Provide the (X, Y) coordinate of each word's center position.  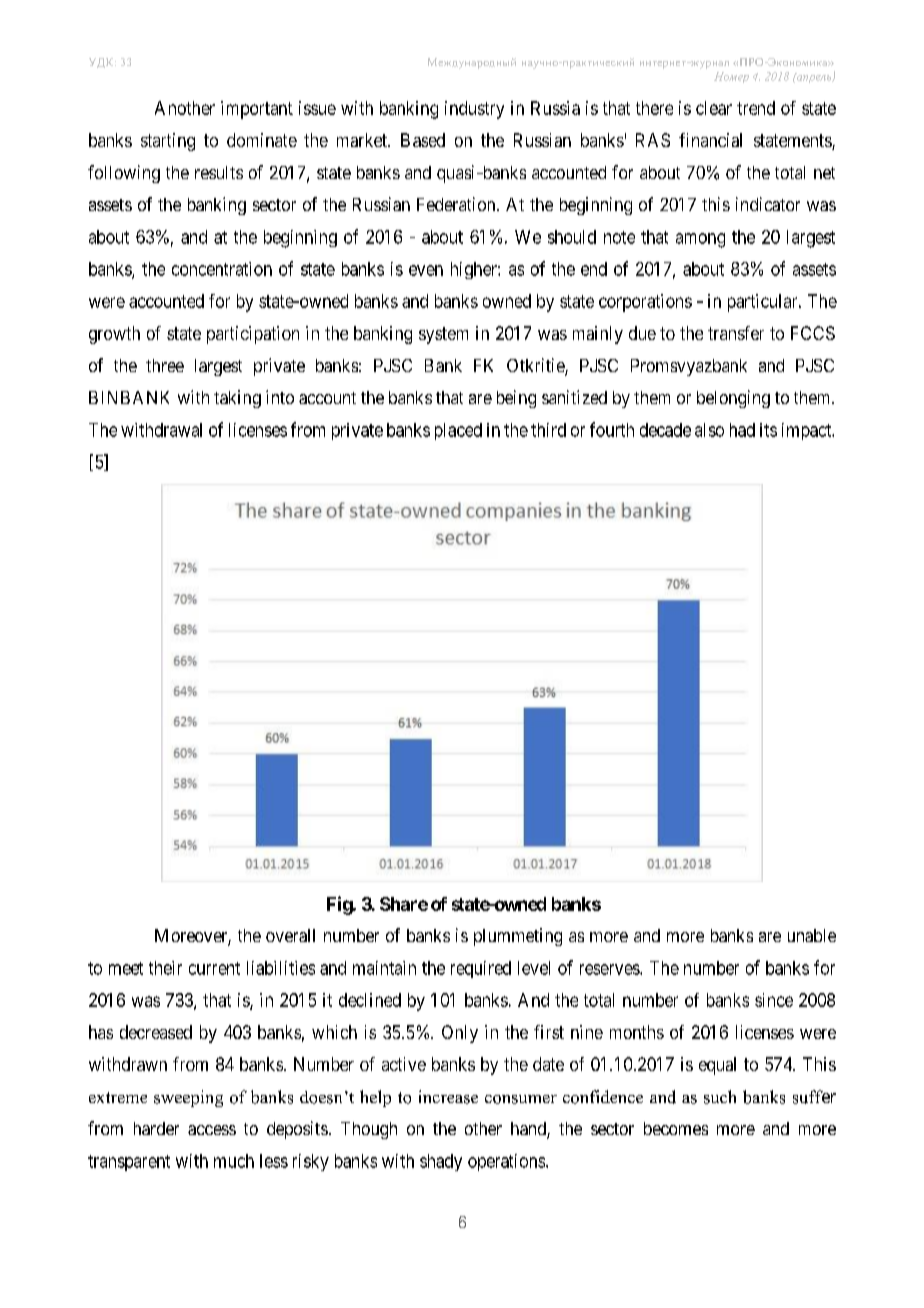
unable (812, 935)
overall (290, 935)
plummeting (518, 937)
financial (710, 140)
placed (458, 431)
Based (423, 140)
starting (168, 142)
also (709, 430)
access (212, 1130)
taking (237, 399)
